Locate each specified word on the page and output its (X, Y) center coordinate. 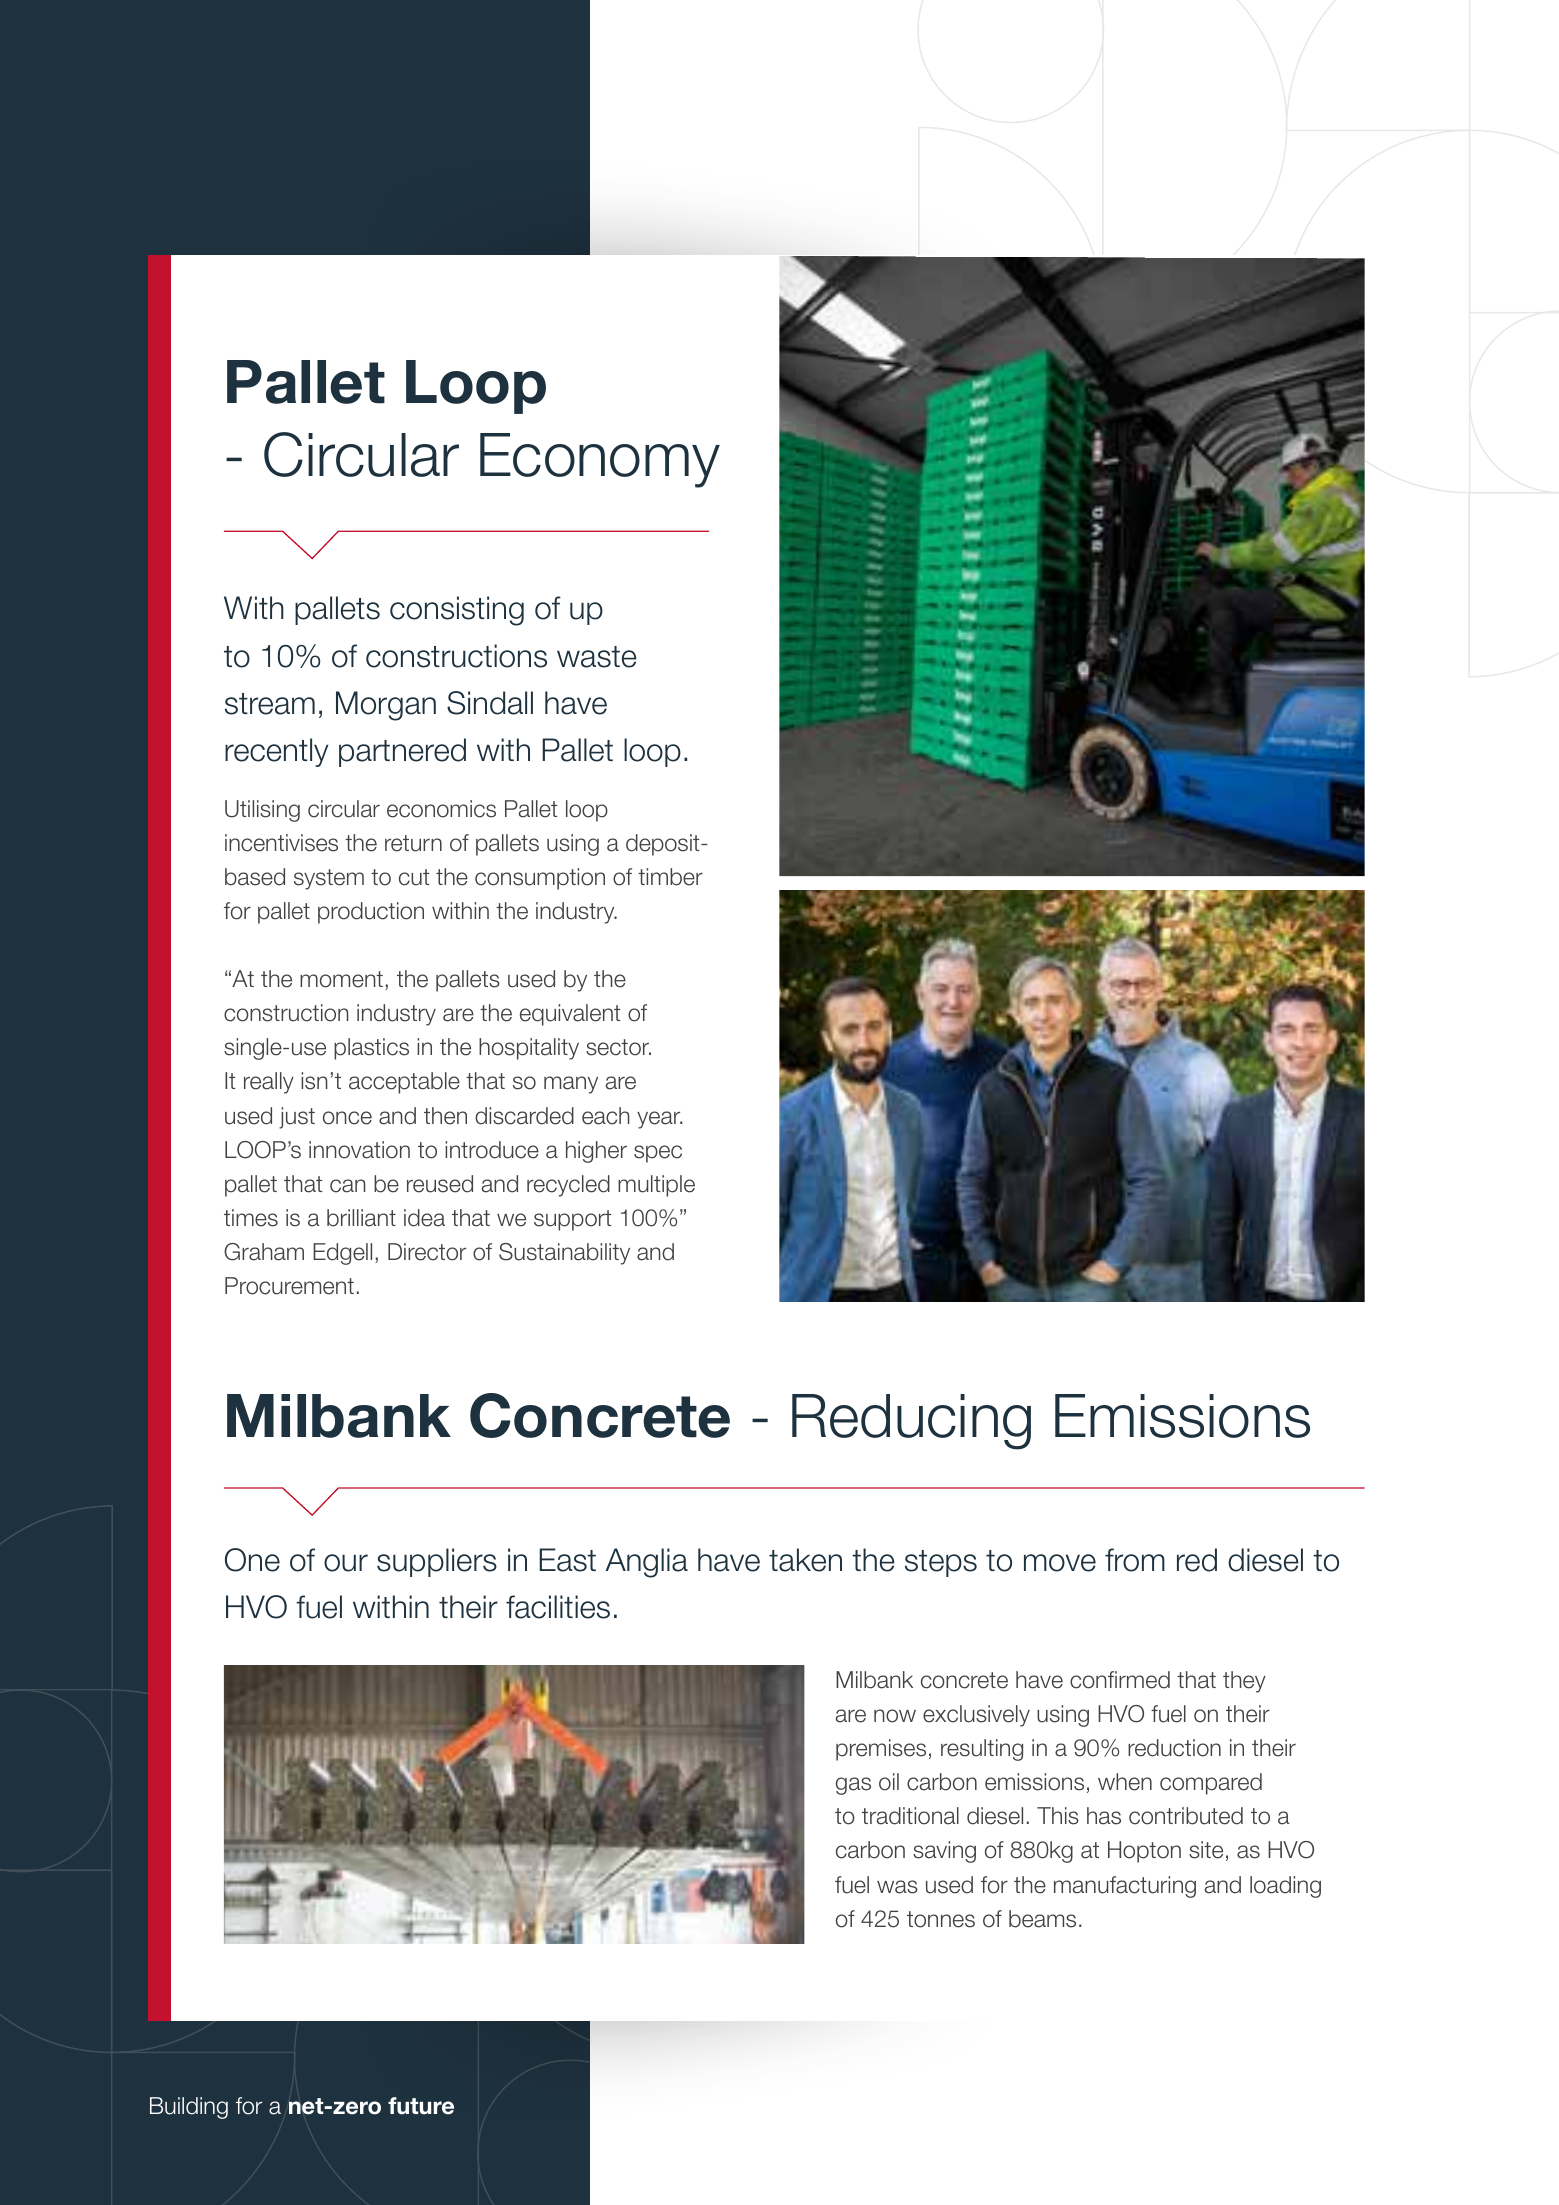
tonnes (941, 1919)
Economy (600, 460)
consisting (457, 611)
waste (597, 657)
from (1135, 1560)
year (660, 1120)
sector (618, 1047)
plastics (371, 1049)
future (421, 2106)
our (346, 1563)
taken (805, 1560)
